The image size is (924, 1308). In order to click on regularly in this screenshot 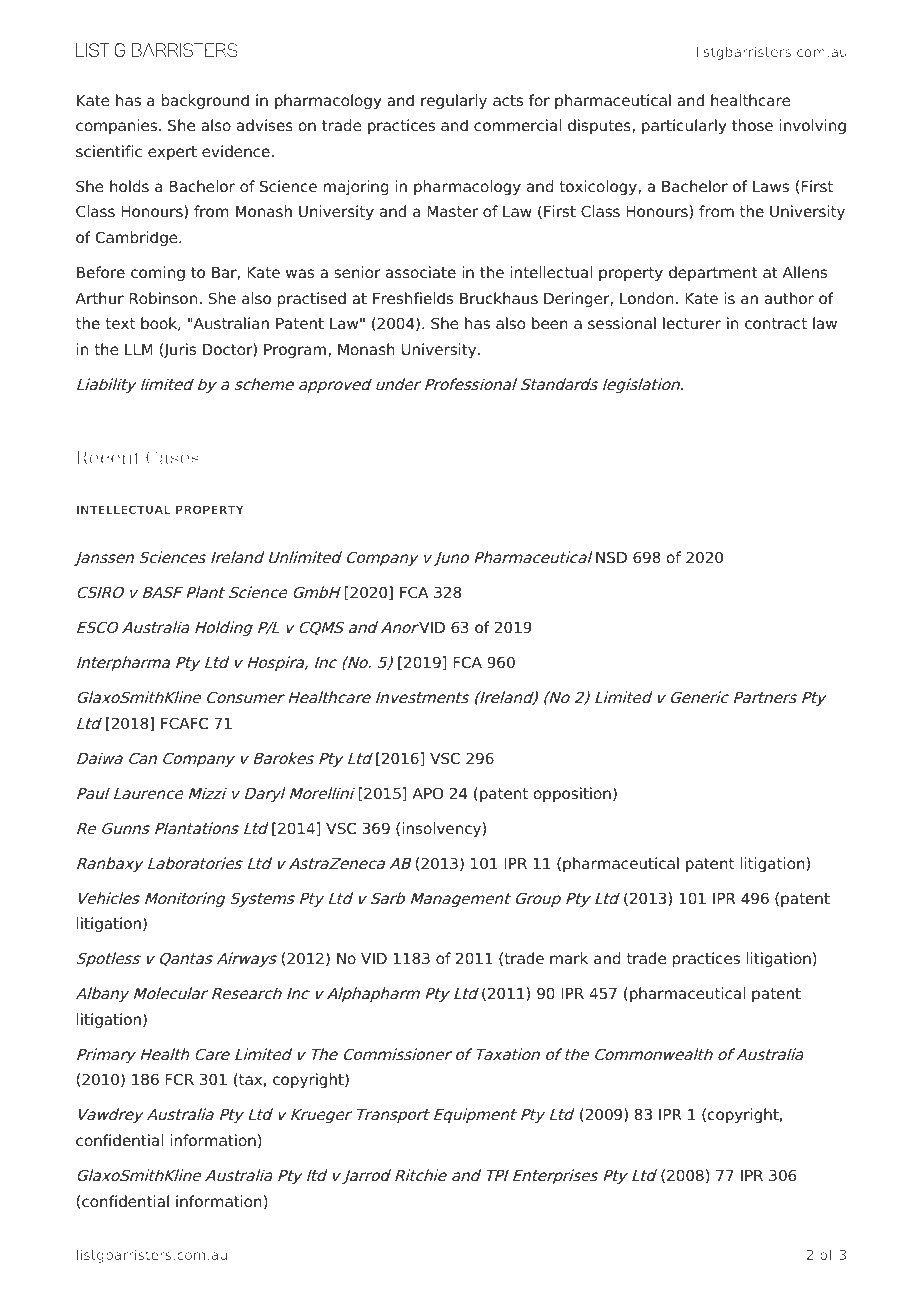, I will do `click(454, 101)`.
